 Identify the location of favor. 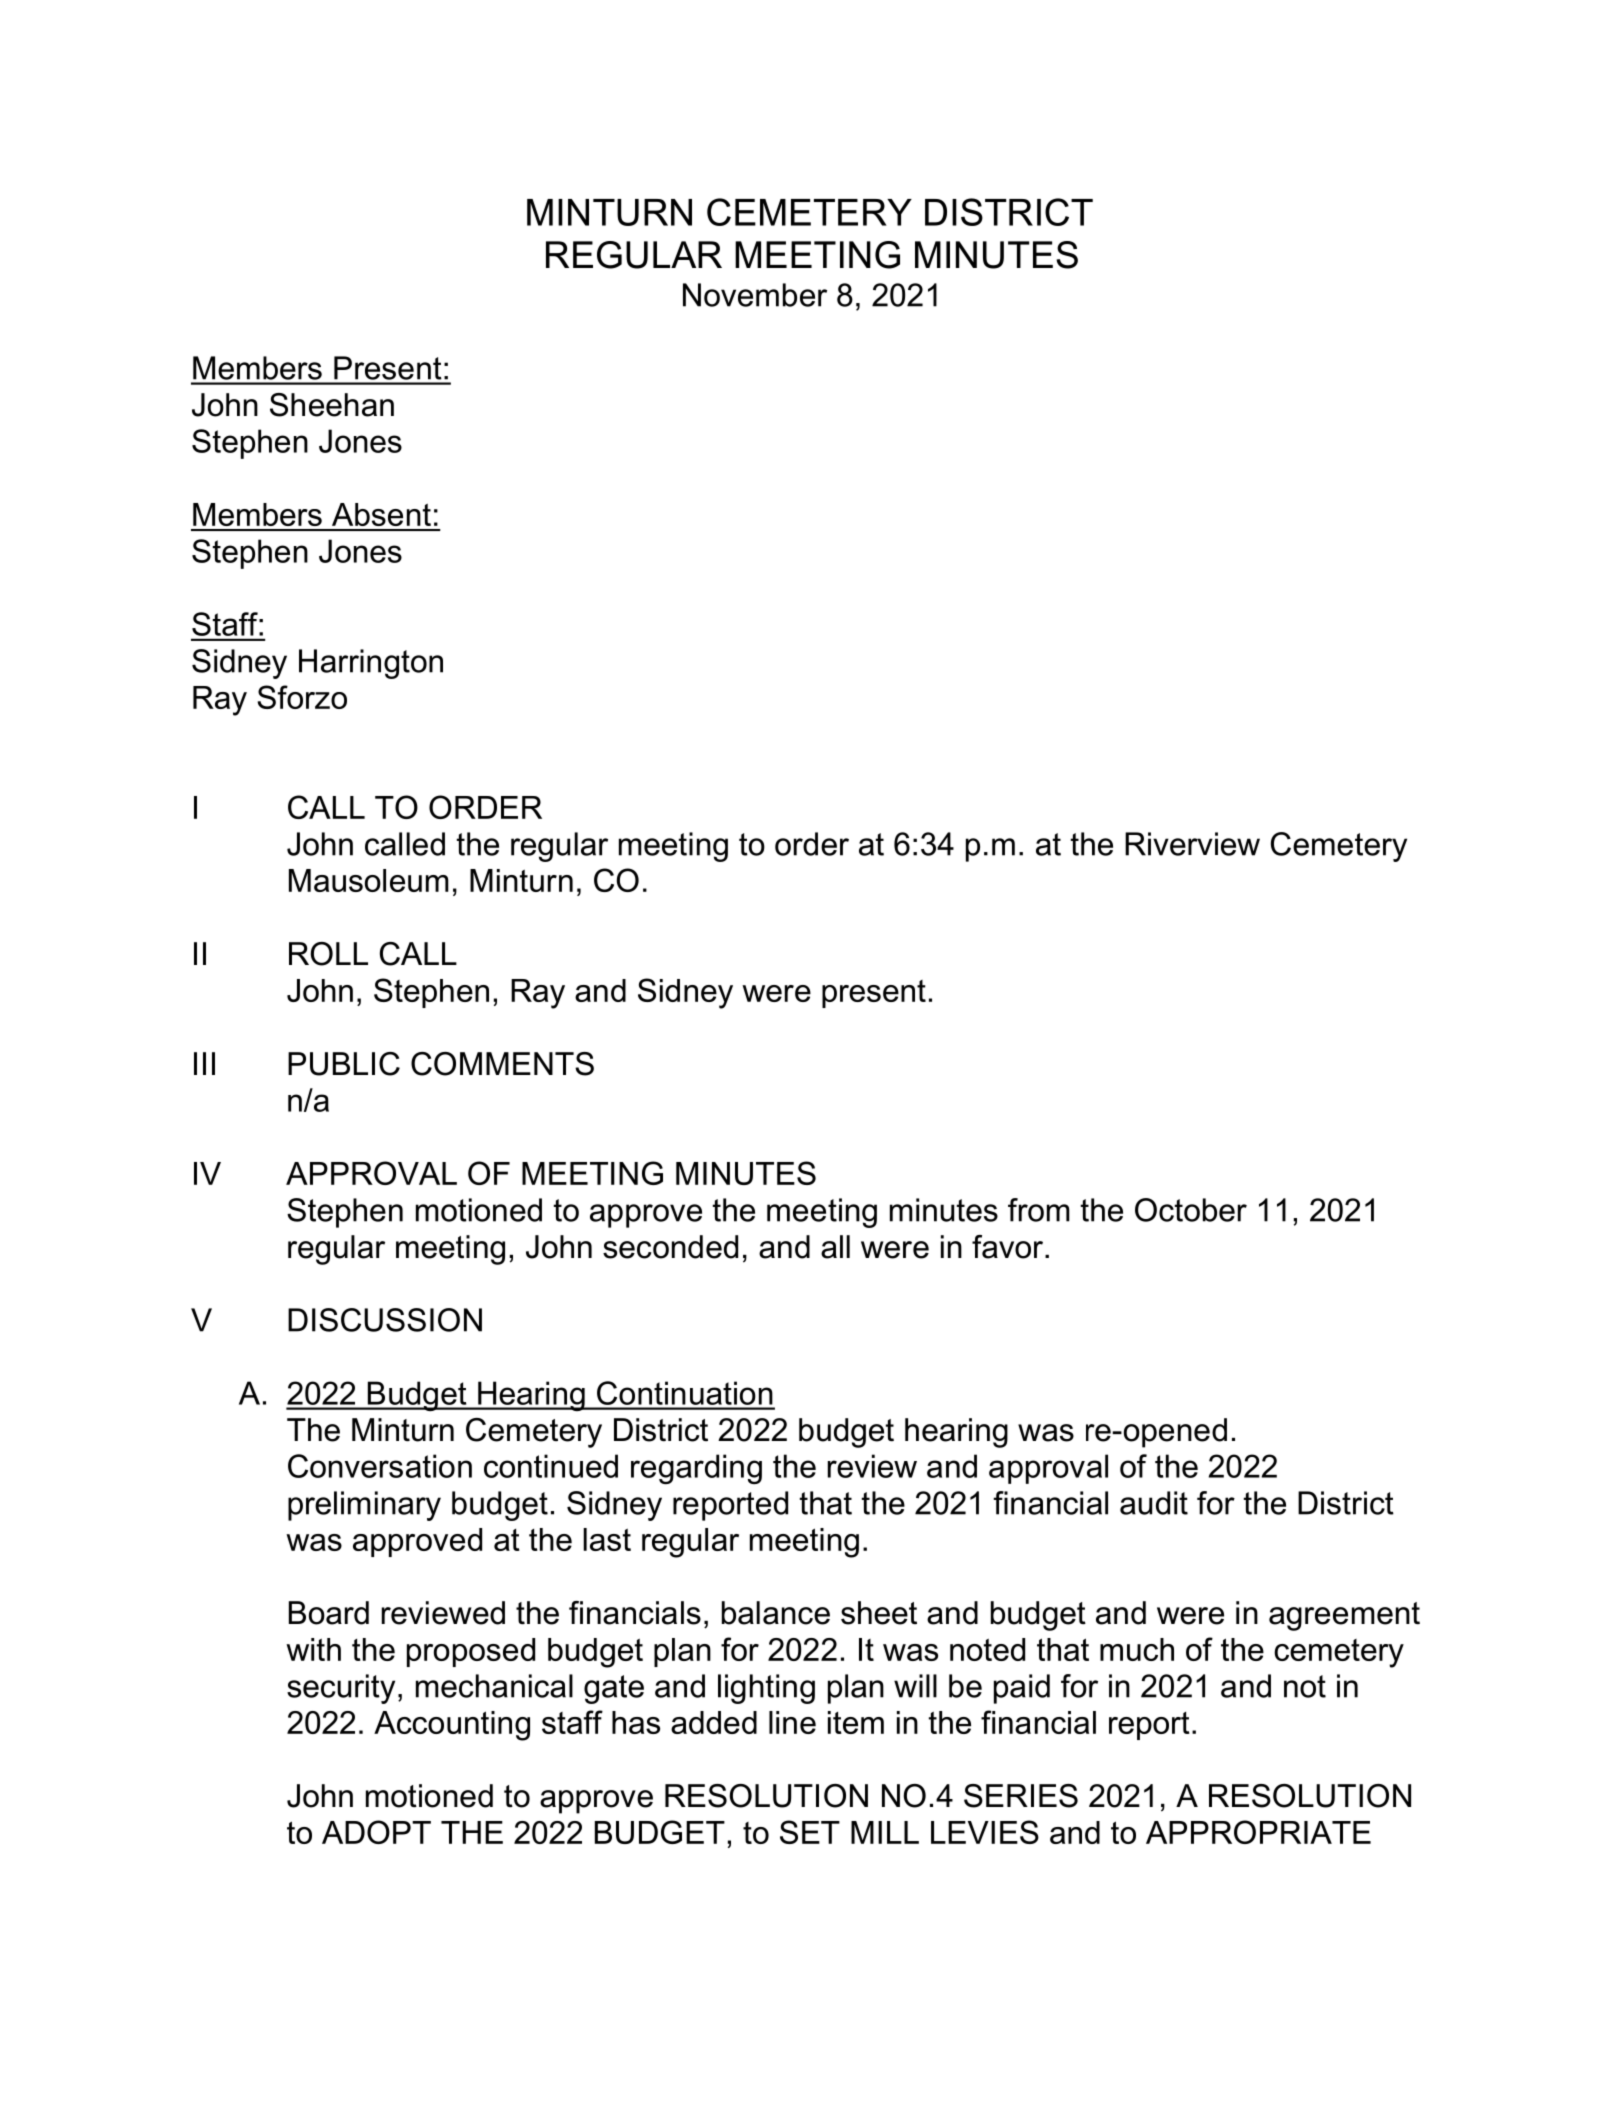
(1009, 1247).
